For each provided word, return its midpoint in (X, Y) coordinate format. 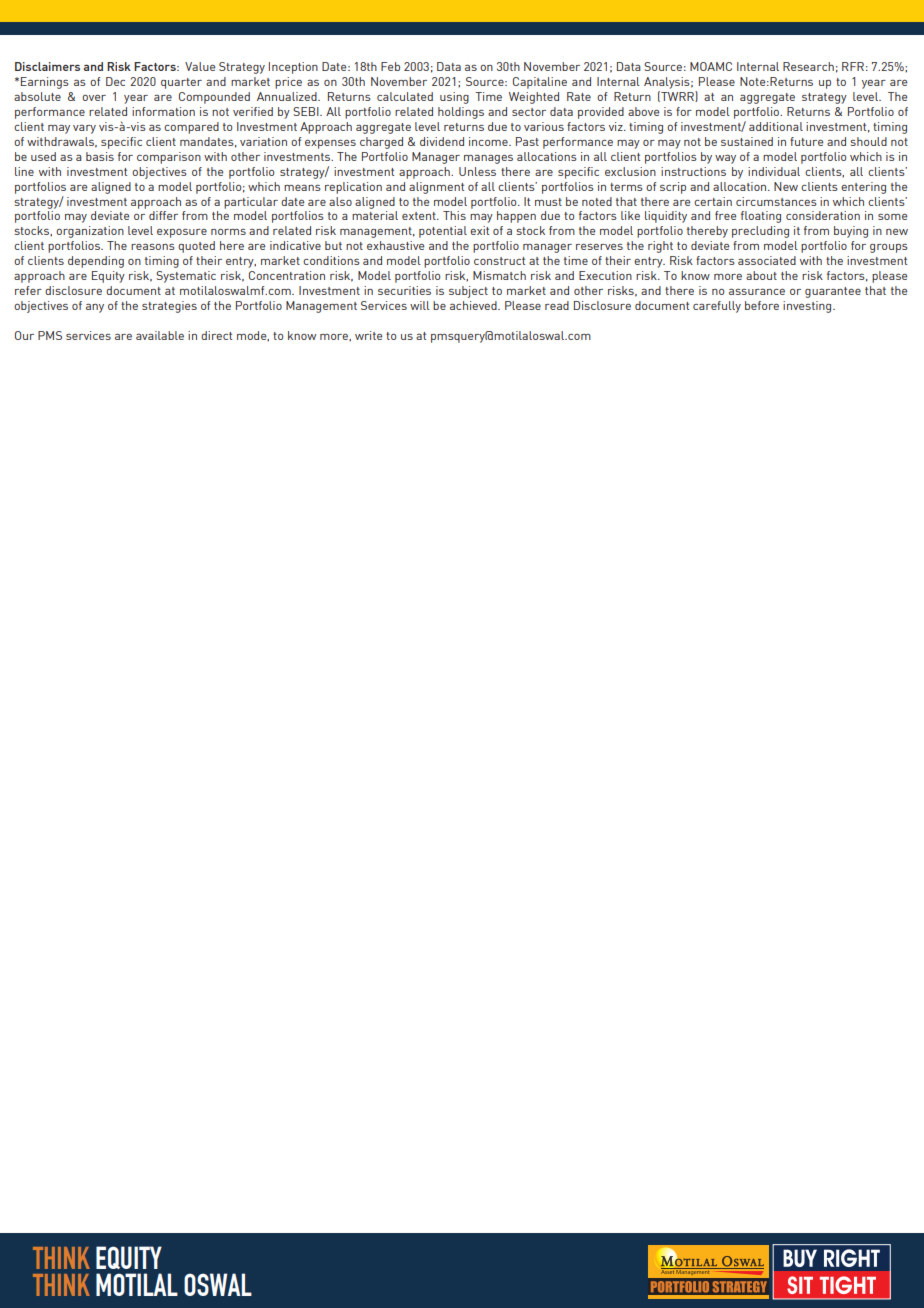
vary (84, 129)
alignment (436, 188)
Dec (115, 81)
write (368, 335)
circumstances (776, 201)
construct (499, 261)
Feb (390, 66)
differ (163, 215)
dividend (442, 141)
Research (808, 66)
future (806, 141)
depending (96, 262)
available (160, 335)
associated (767, 260)
